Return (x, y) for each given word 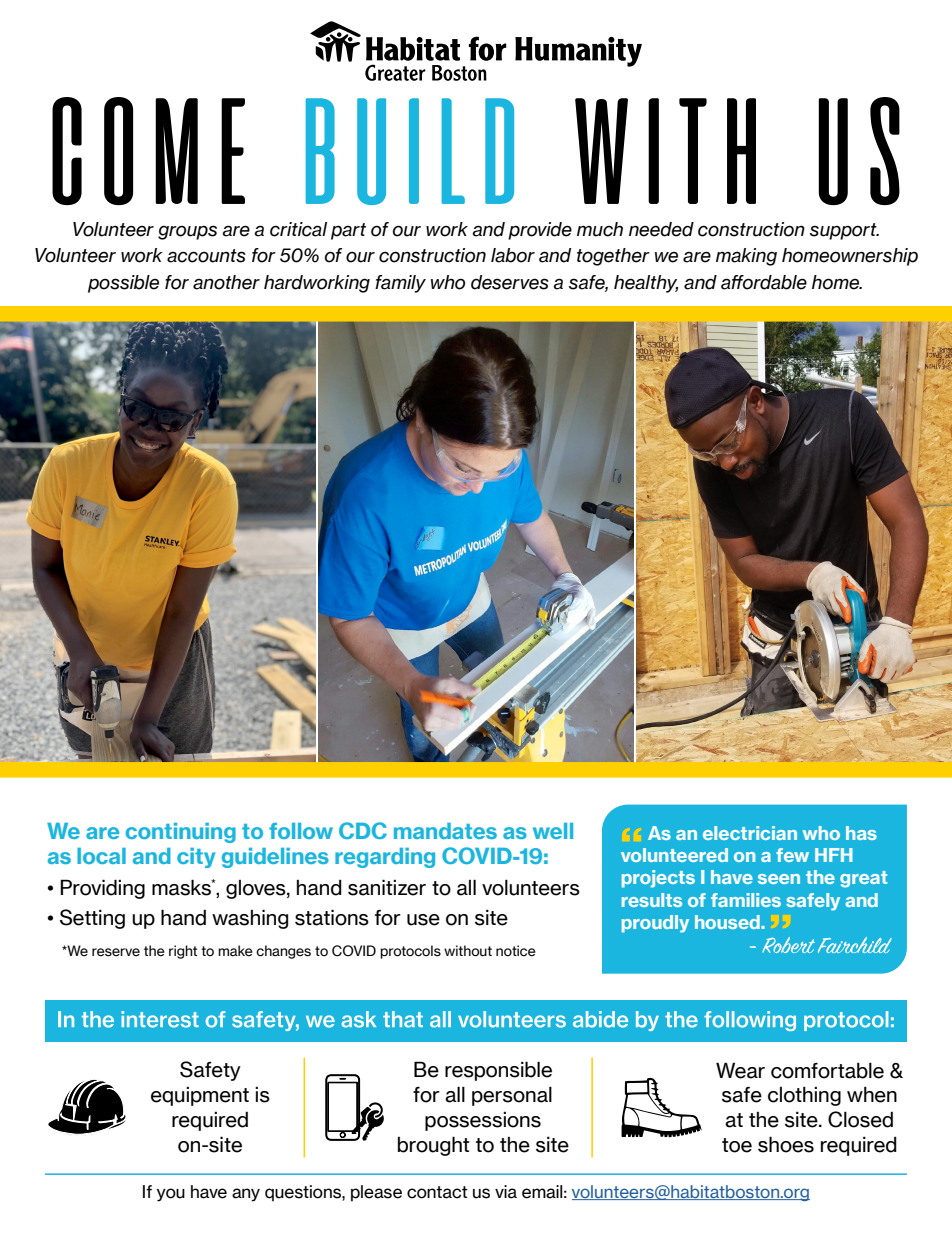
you (171, 1195)
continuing (180, 833)
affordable (764, 282)
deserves (510, 282)
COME (148, 151)
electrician (750, 833)
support (844, 231)
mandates (445, 831)
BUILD (410, 151)
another (226, 282)
